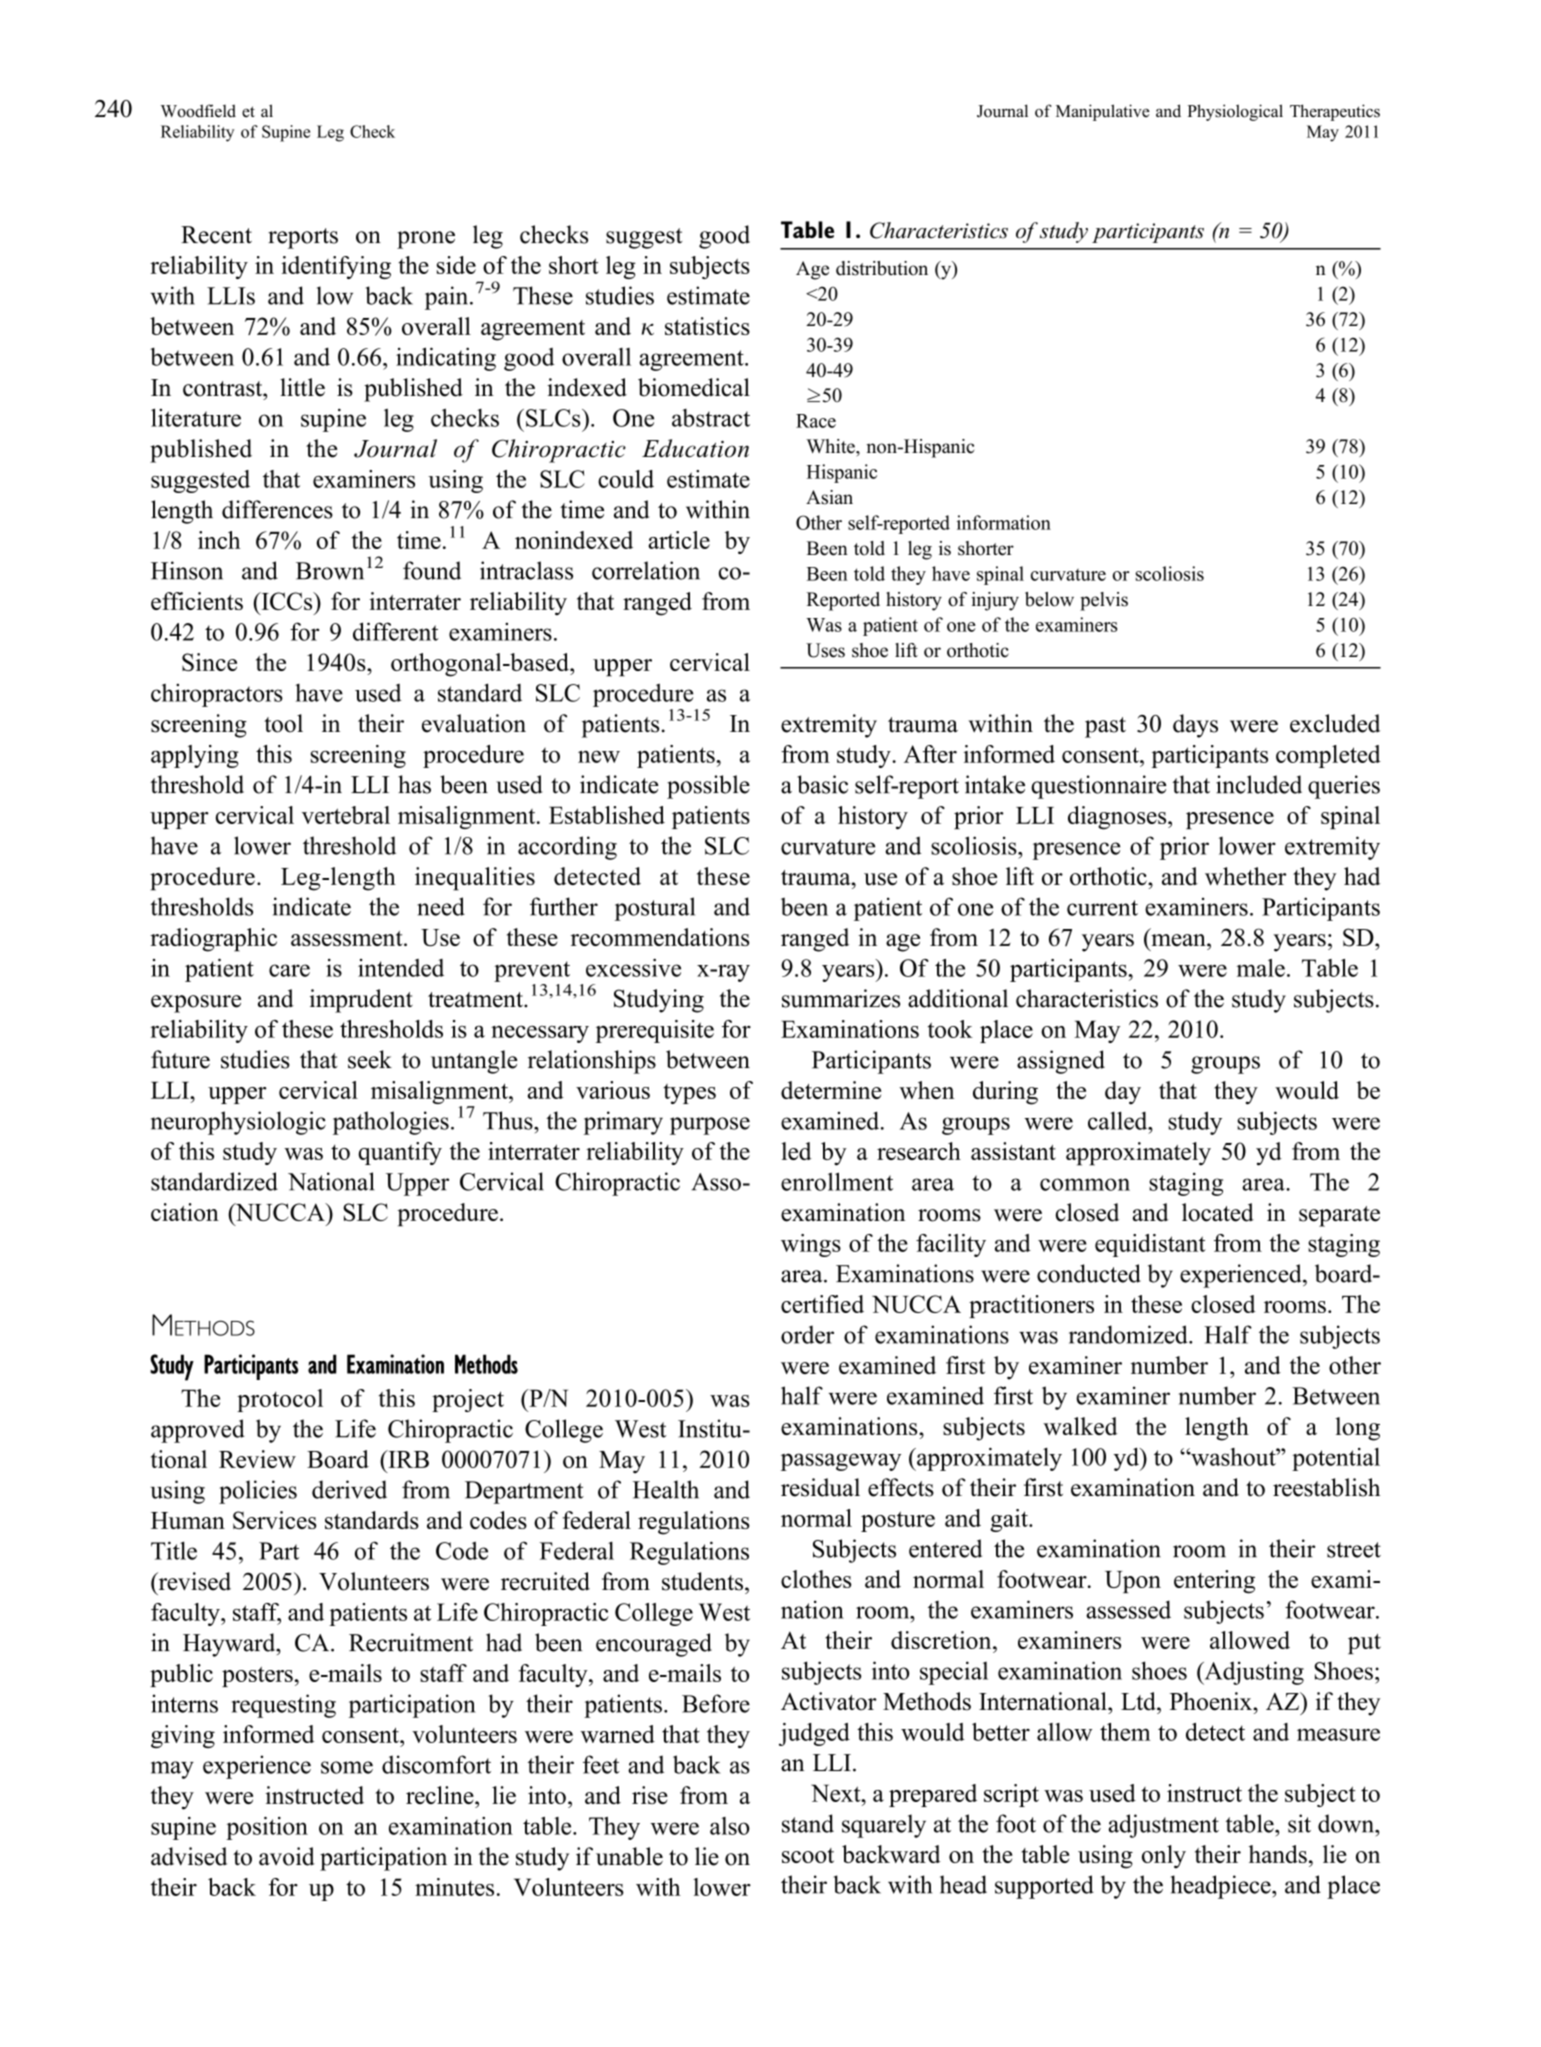  I want to click on wings, so click(811, 1245).
